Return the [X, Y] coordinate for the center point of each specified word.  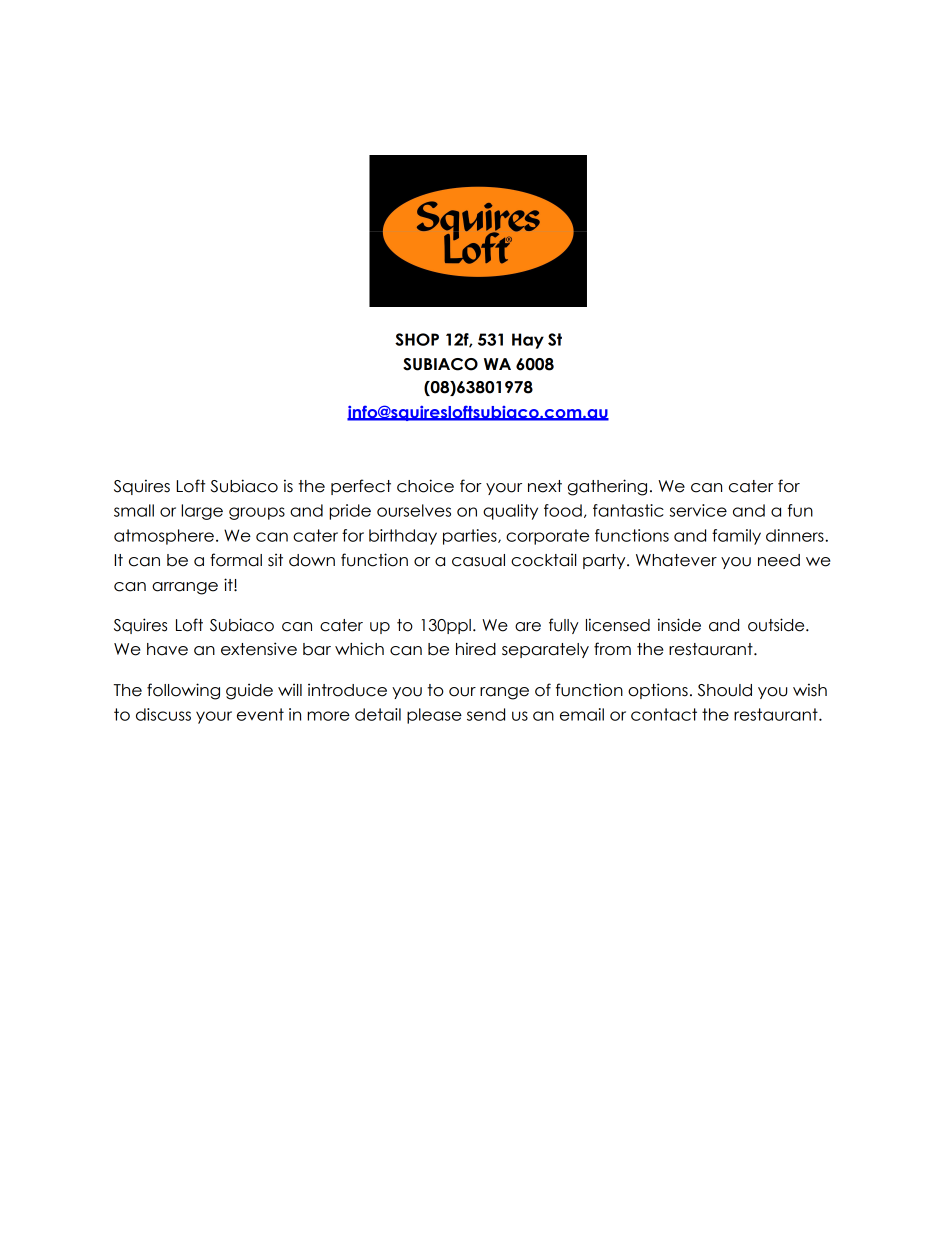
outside [777, 625]
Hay [528, 341]
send [486, 714]
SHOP [417, 339]
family [736, 537]
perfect [361, 487]
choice [425, 486]
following [183, 691]
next [545, 486]
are [528, 627]
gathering [607, 487]
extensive [259, 649]
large [202, 512]
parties [471, 537]
